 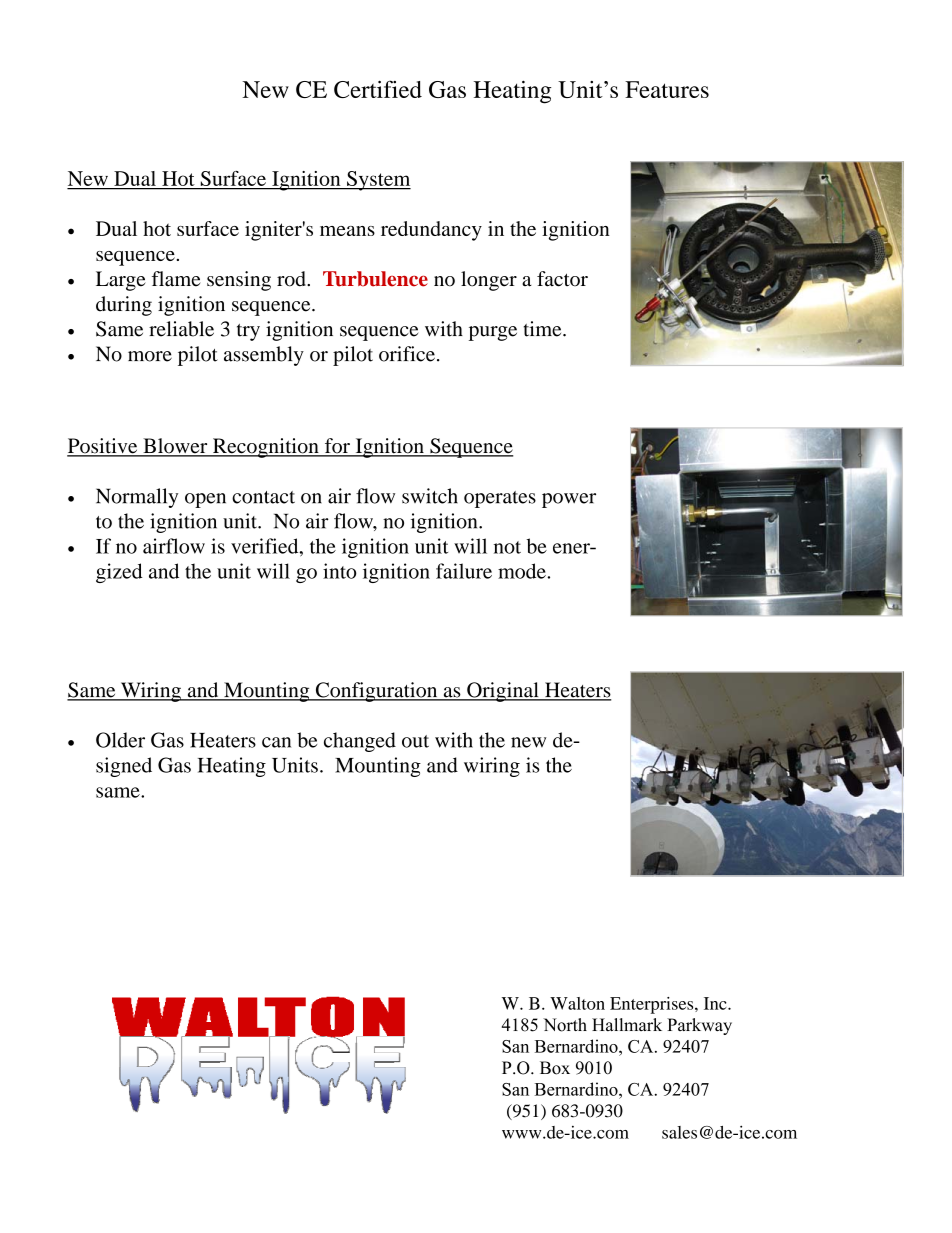 I want to click on Older, so click(x=120, y=740).
